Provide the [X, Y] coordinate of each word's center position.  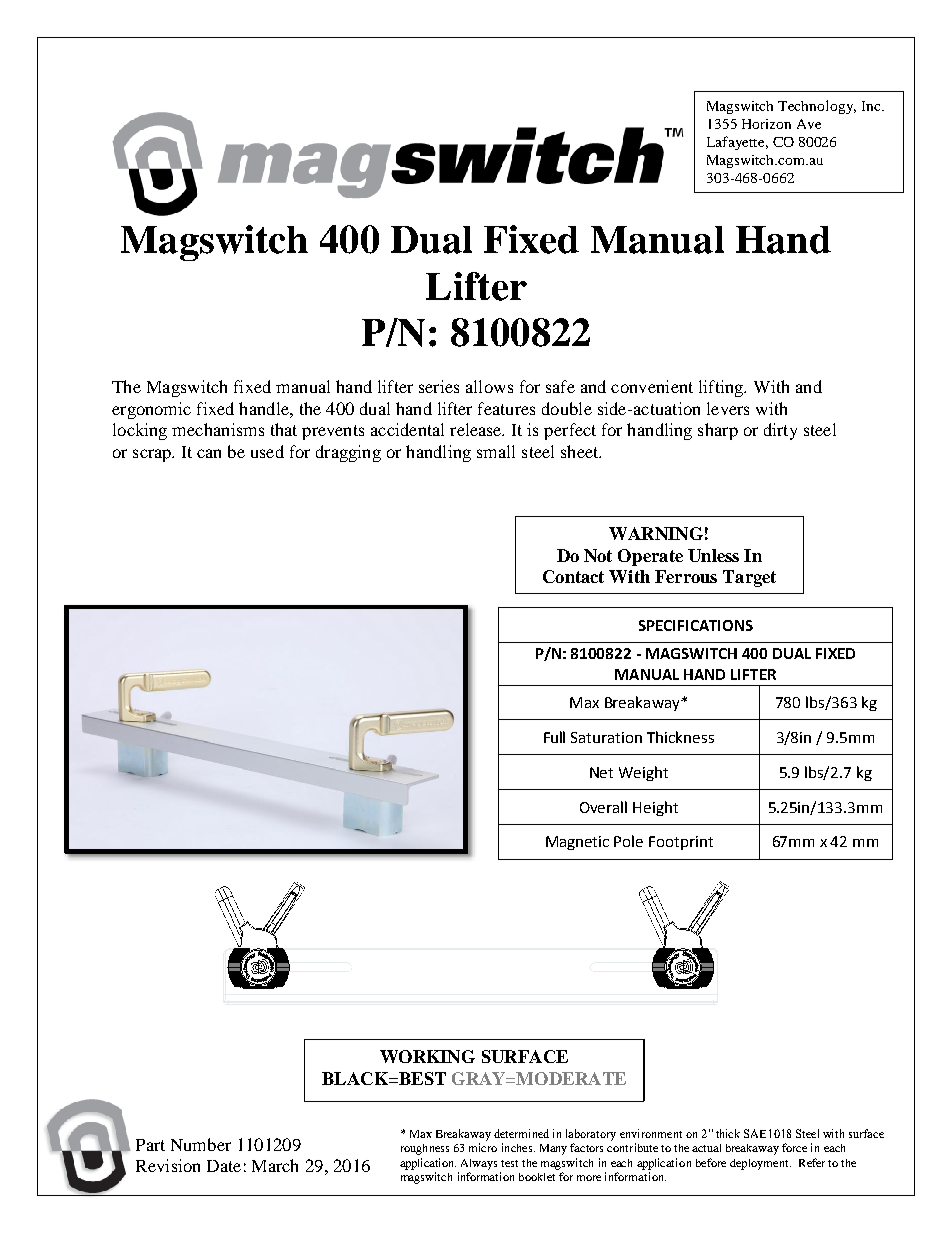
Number [201, 1144]
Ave [809, 124]
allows [489, 386]
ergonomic [151, 410]
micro [483, 1147]
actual [706, 1148]
